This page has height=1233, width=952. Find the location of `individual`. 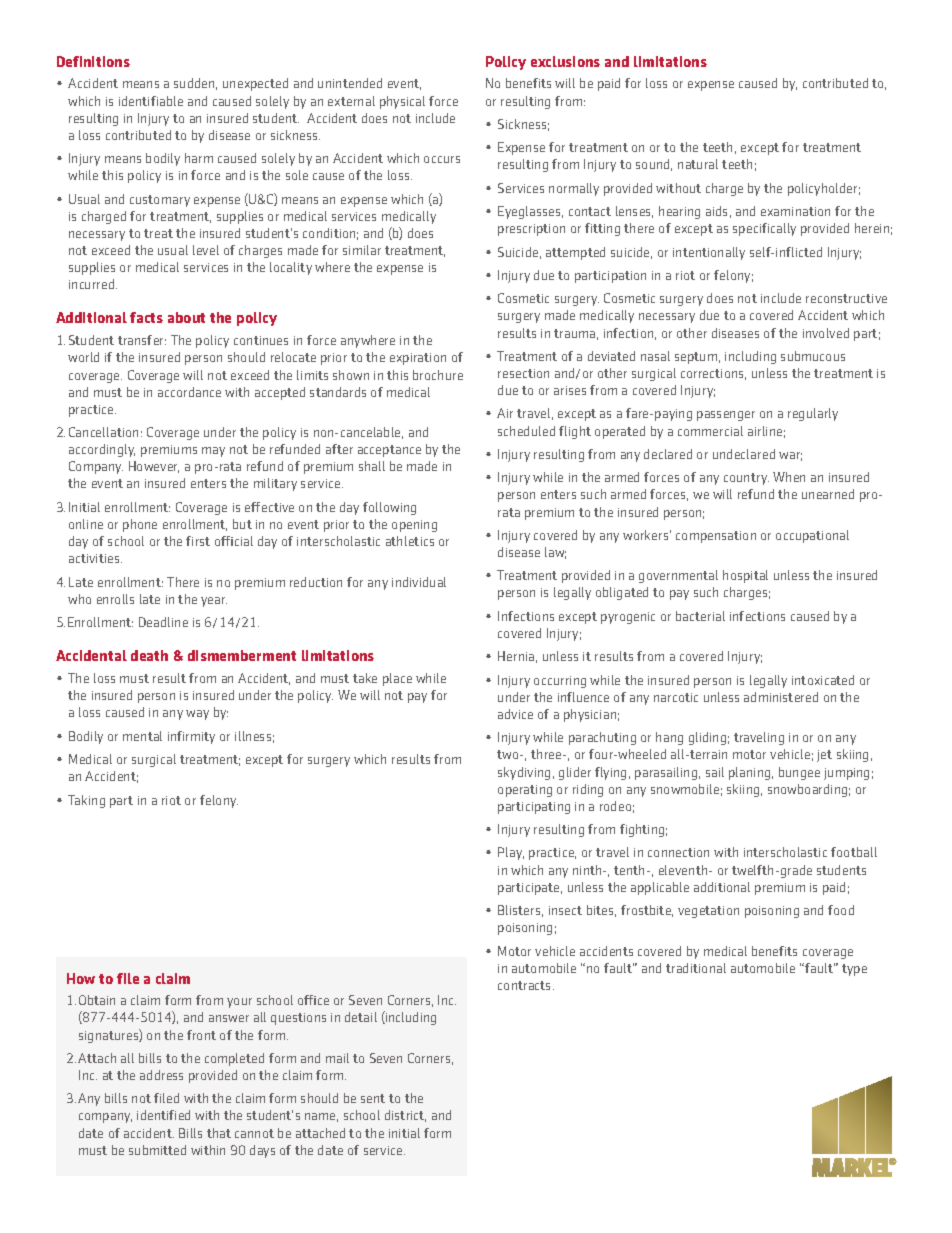

individual is located at coordinates (419, 582).
